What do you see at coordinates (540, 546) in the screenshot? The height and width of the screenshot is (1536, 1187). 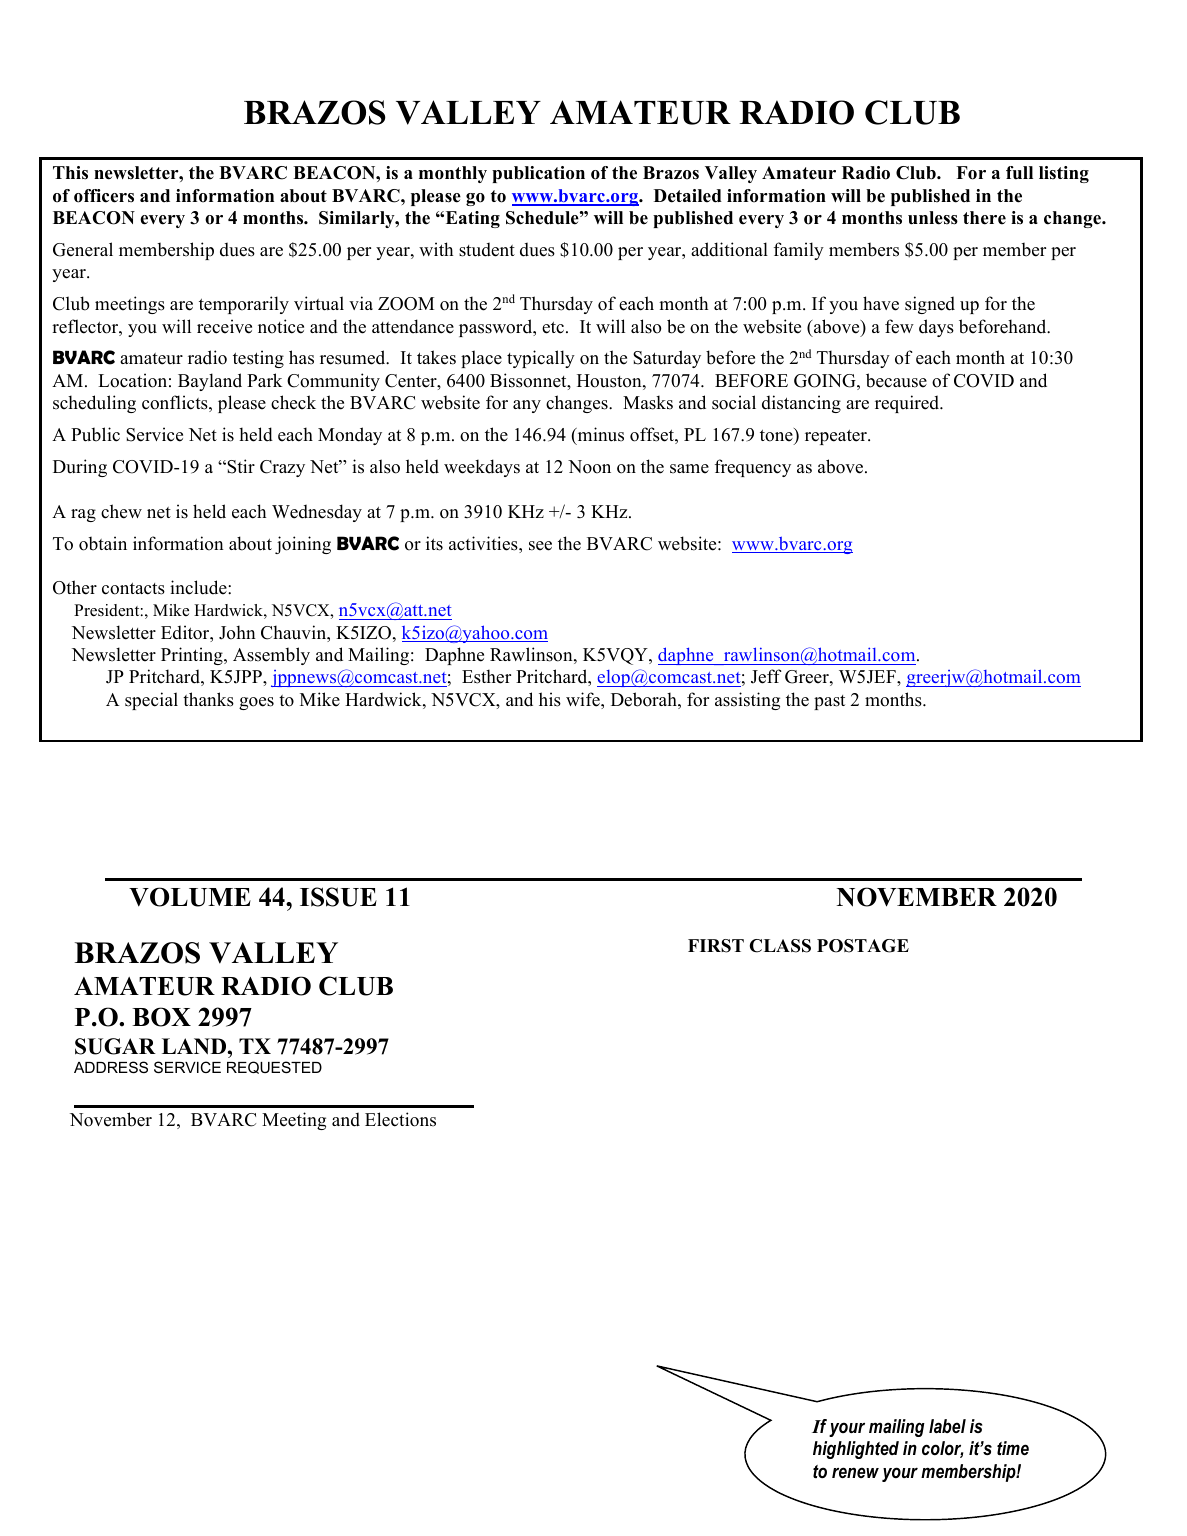 I see `see` at bounding box center [540, 546].
